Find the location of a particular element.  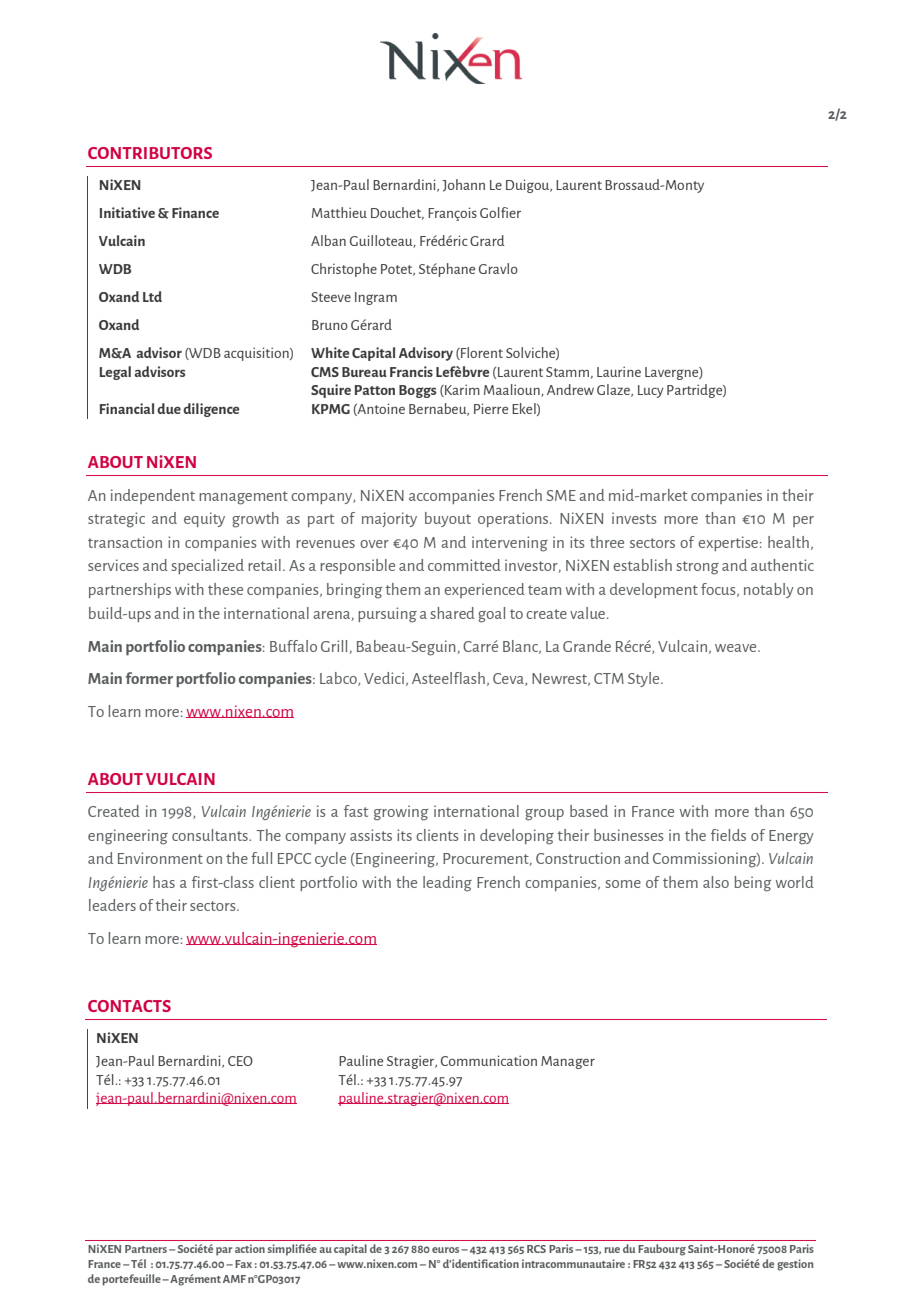

Fax is located at coordinates (243, 1264).
